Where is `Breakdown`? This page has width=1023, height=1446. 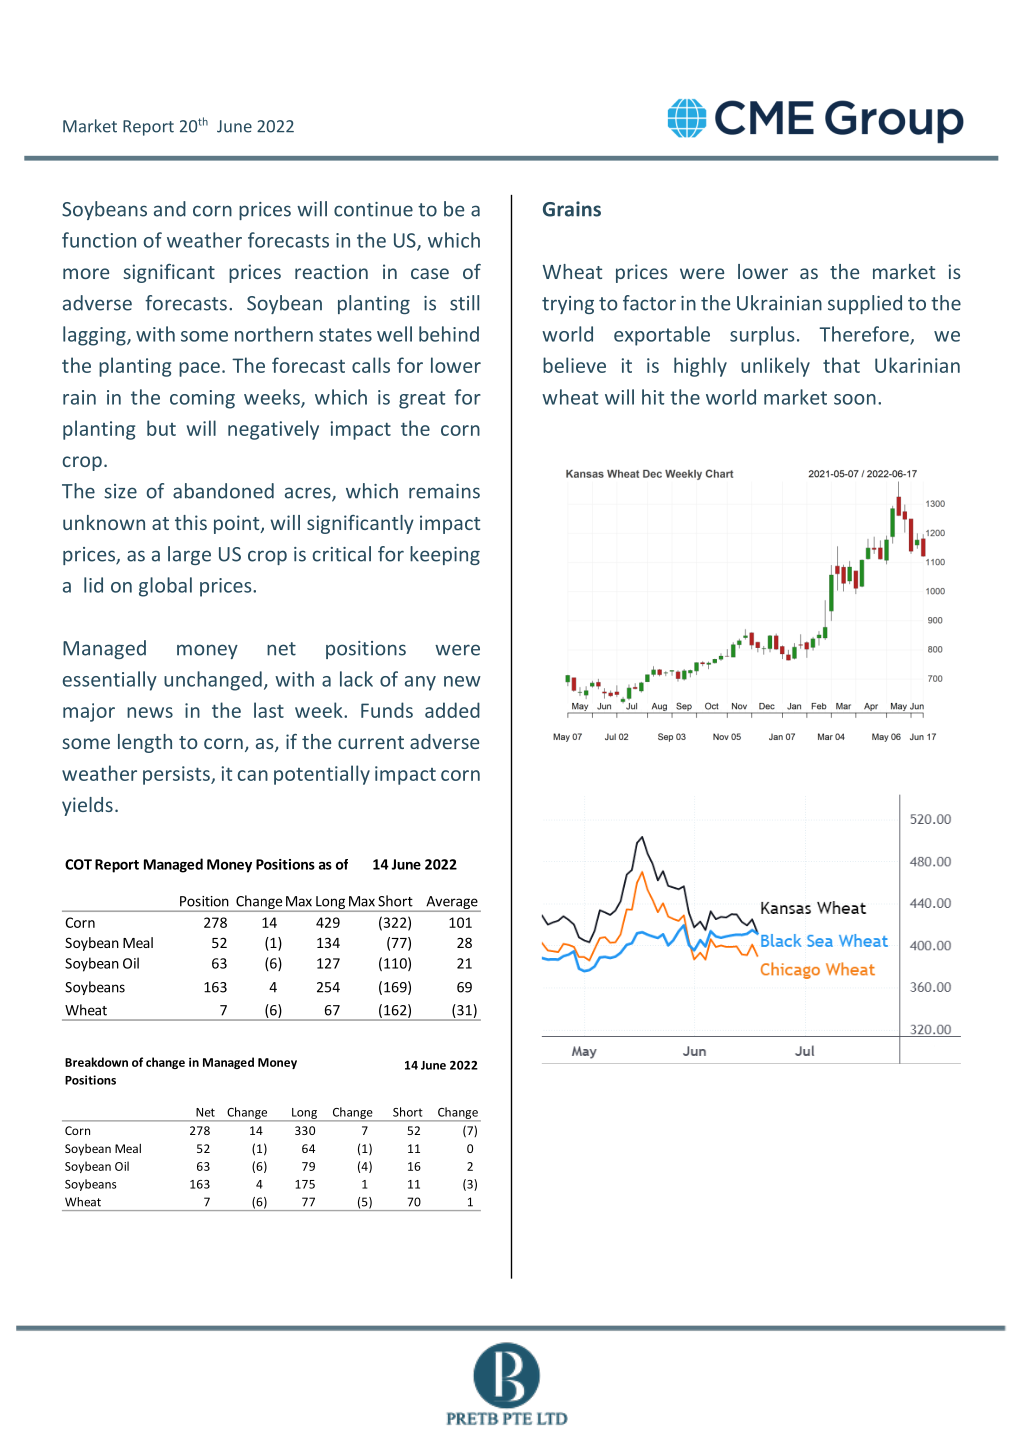
Breakdown is located at coordinates (96, 1062).
